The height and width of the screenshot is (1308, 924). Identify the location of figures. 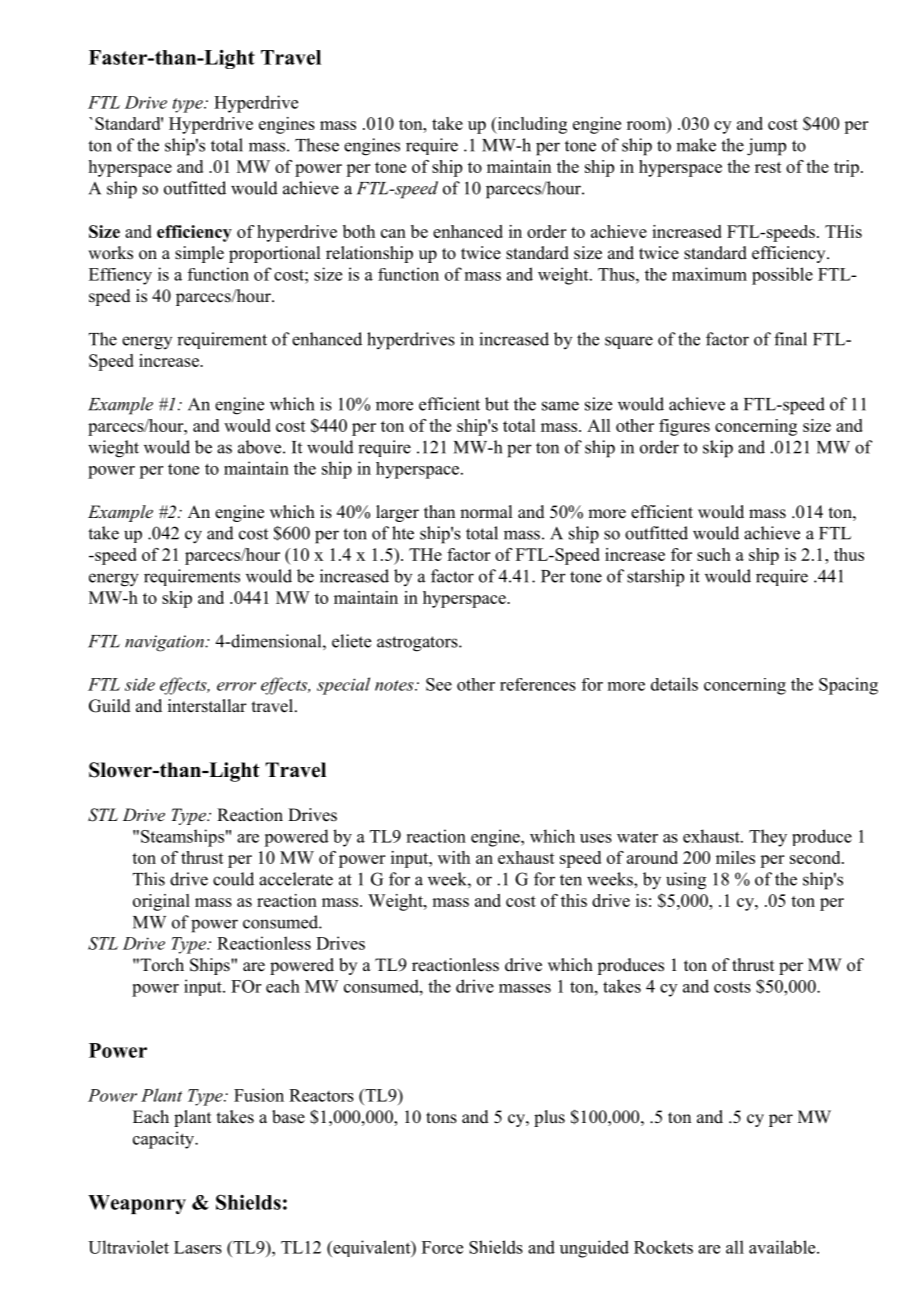
(684, 427).
